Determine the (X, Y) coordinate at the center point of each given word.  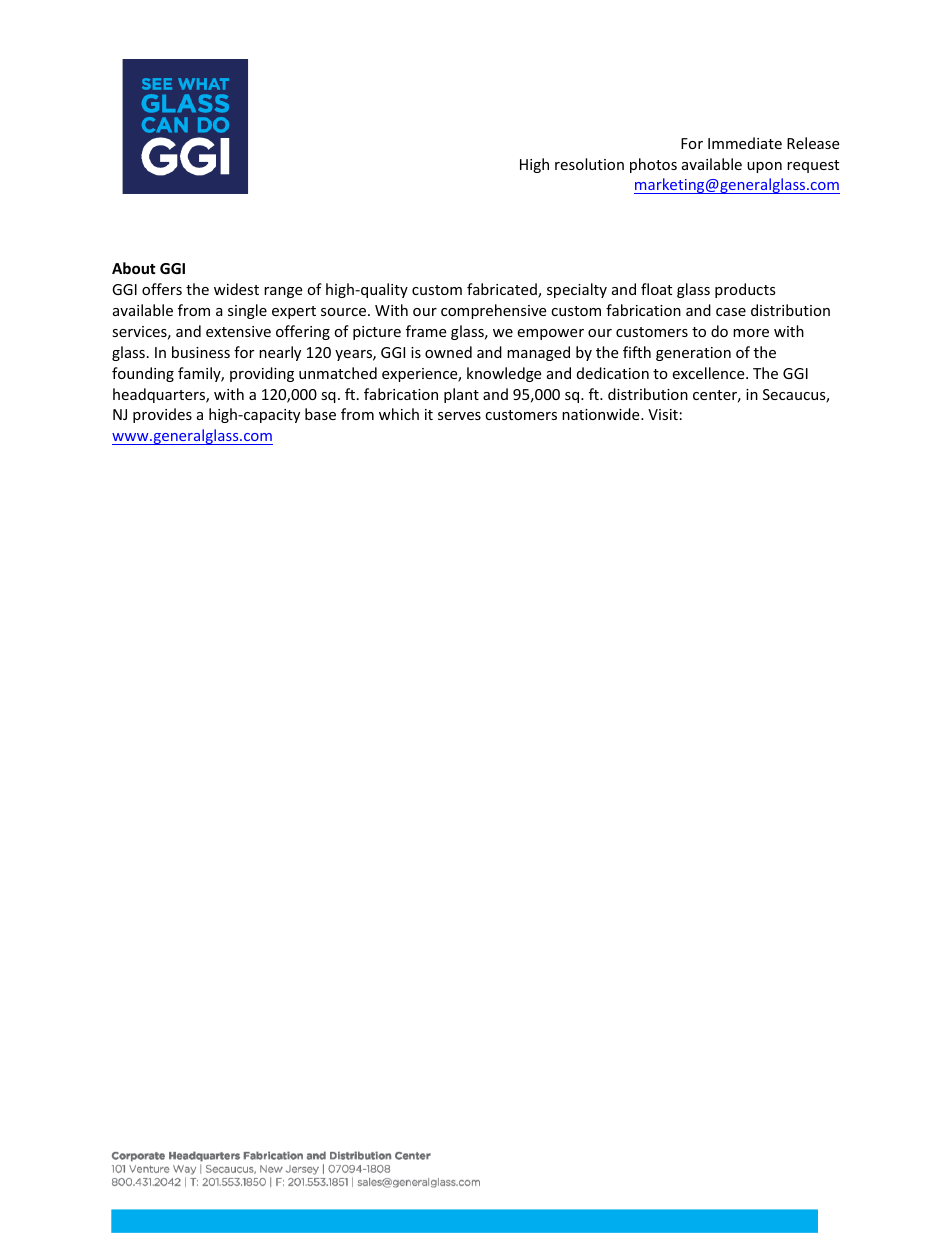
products (745, 290)
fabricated (503, 290)
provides (162, 415)
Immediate (745, 143)
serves (459, 416)
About (134, 268)
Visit (663, 414)
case (731, 312)
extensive (238, 331)
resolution (589, 164)
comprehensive (493, 311)
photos (653, 165)
